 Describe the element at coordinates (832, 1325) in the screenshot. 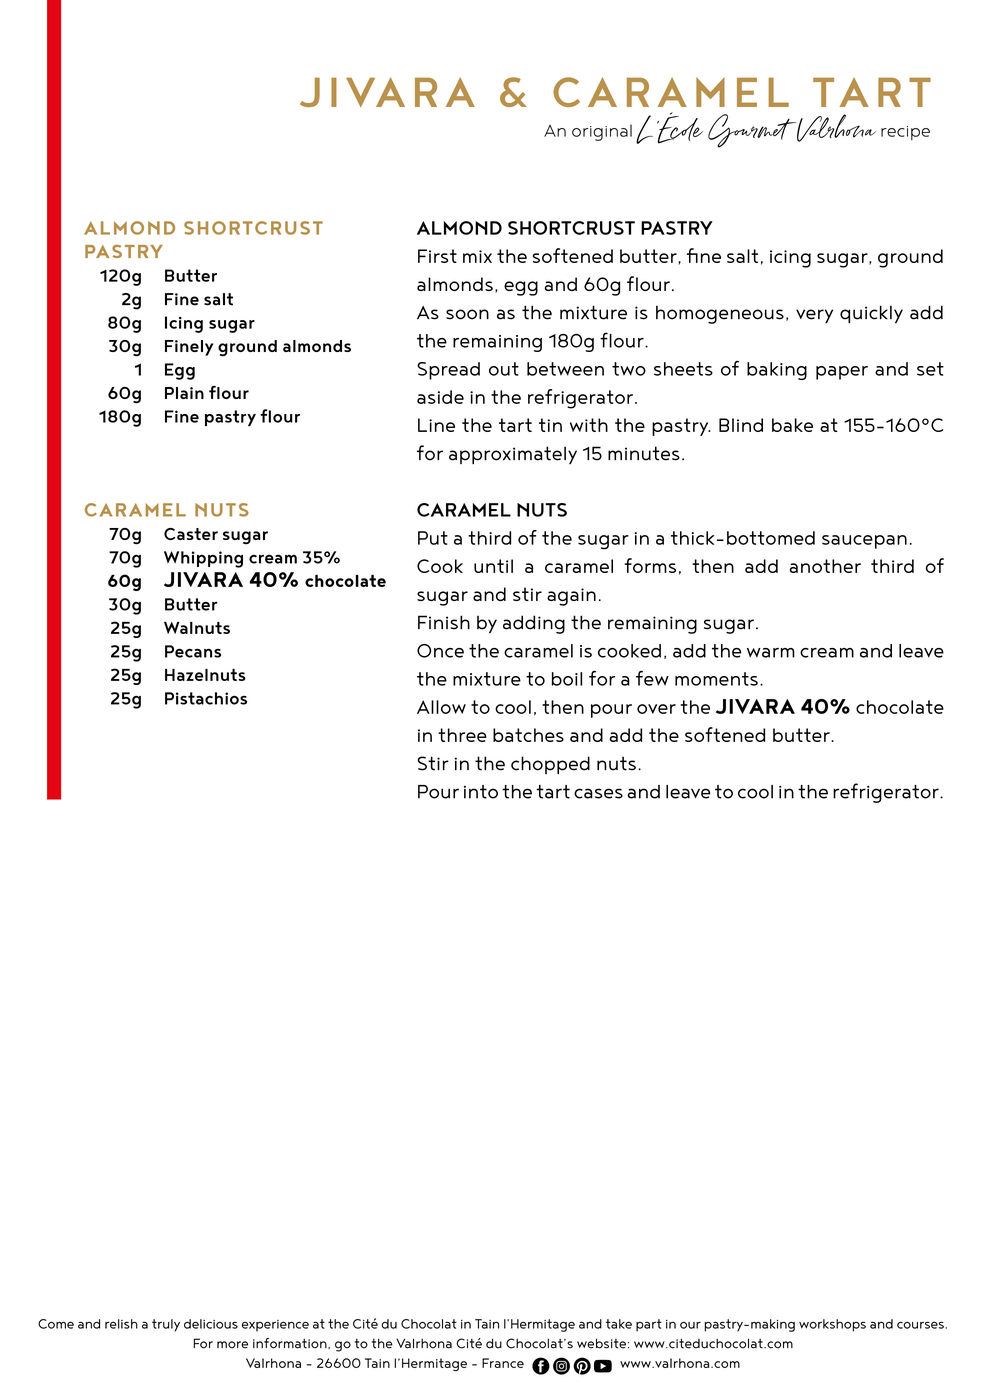

I see `workshops` at that location.
